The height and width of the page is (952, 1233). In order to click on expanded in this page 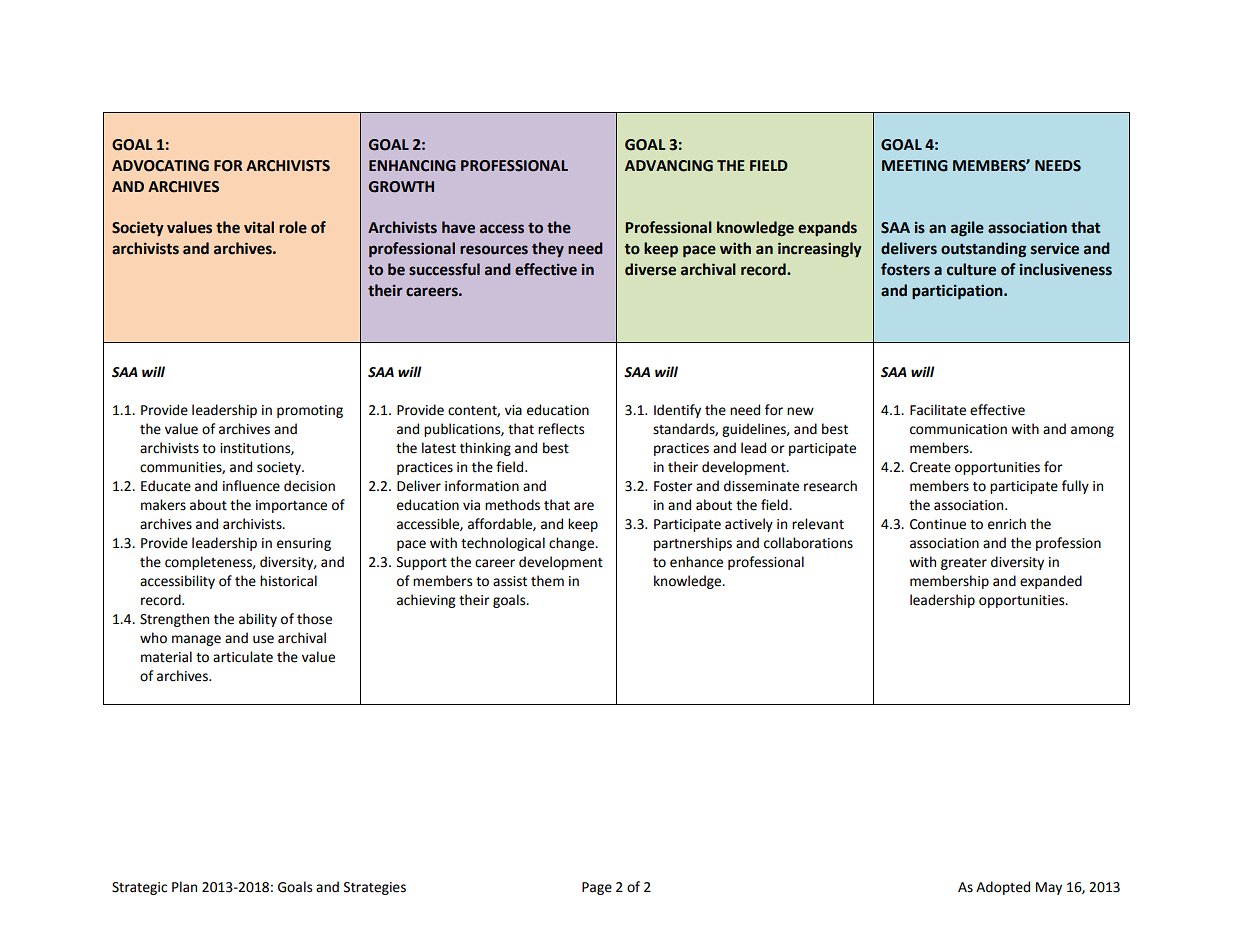, I will do `click(1051, 582)`.
